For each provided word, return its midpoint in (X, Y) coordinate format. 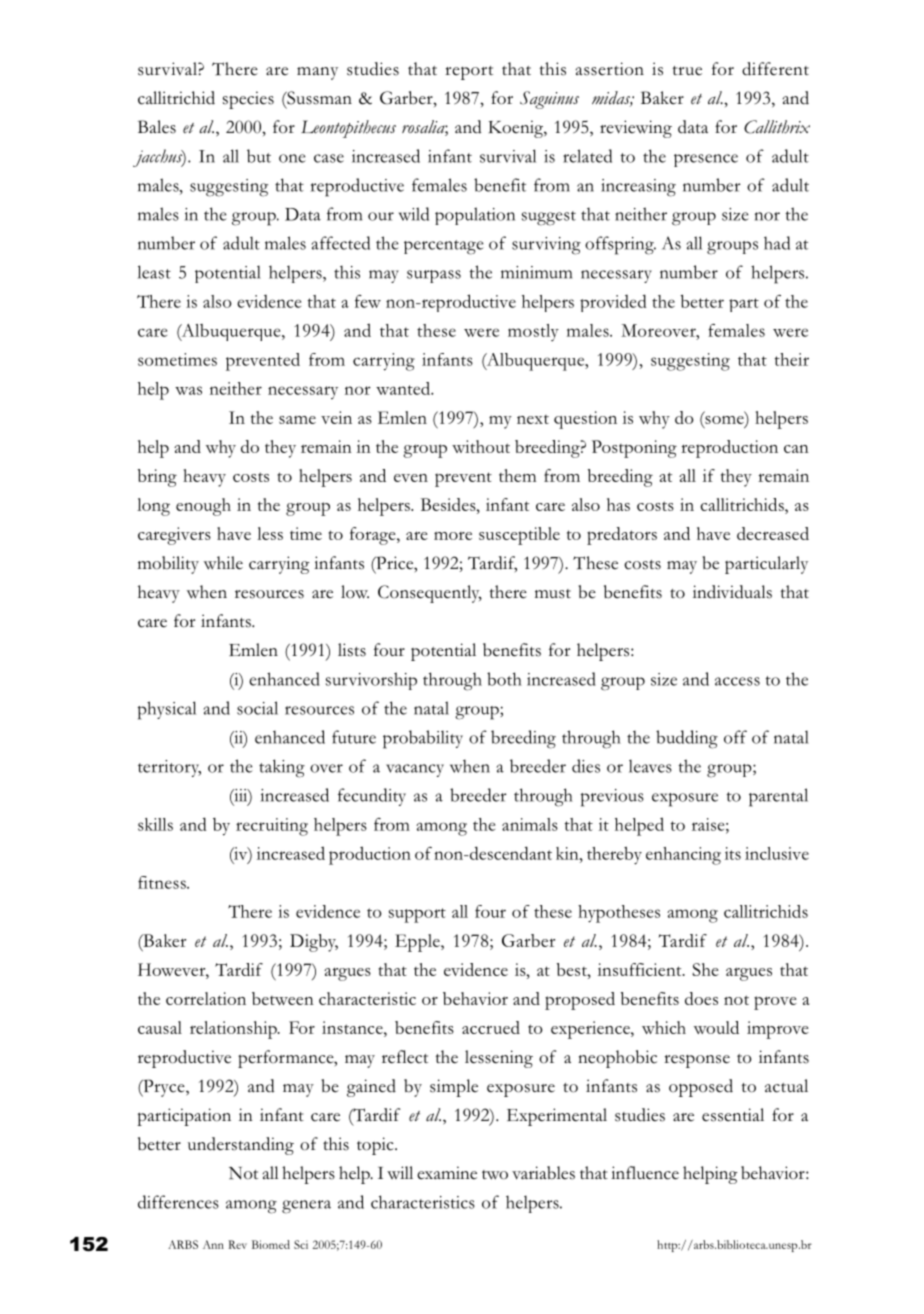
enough (203, 507)
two (495, 1175)
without (481, 446)
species (248, 100)
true (687, 70)
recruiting (272, 827)
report (469, 73)
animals (530, 824)
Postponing (634, 449)
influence (645, 1173)
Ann (213, 1244)
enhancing (683, 856)
